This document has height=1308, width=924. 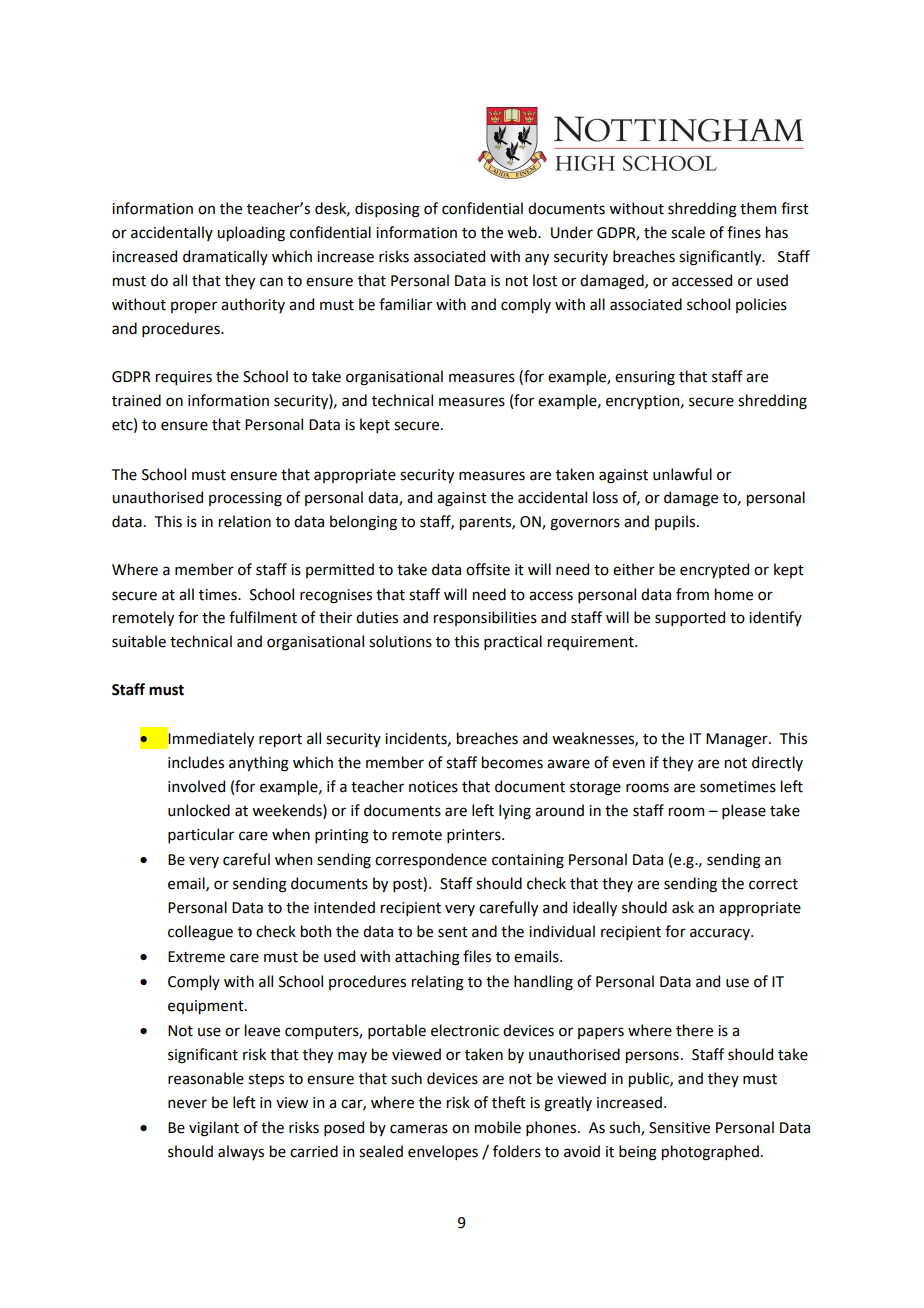 What do you see at coordinates (139, 641) in the document?
I see `suitable` at bounding box center [139, 641].
